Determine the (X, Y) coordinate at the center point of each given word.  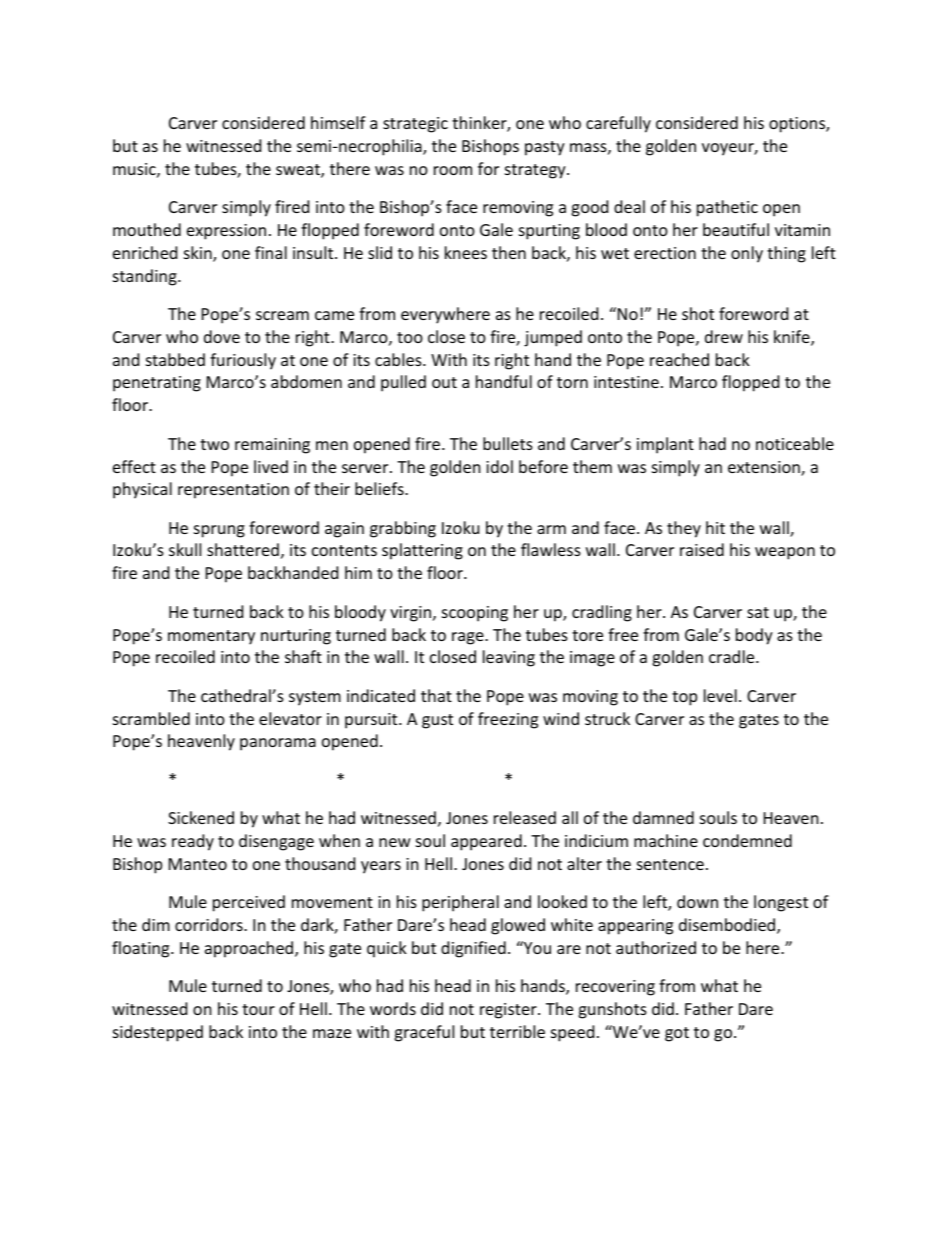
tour (258, 1009)
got (677, 1034)
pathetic (727, 208)
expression (226, 232)
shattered (243, 549)
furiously (243, 361)
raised (702, 549)
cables (399, 359)
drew (724, 336)
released (525, 817)
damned (663, 817)
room (453, 170)
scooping (475, 614)
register (509, 1011)
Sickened (201, 817)
